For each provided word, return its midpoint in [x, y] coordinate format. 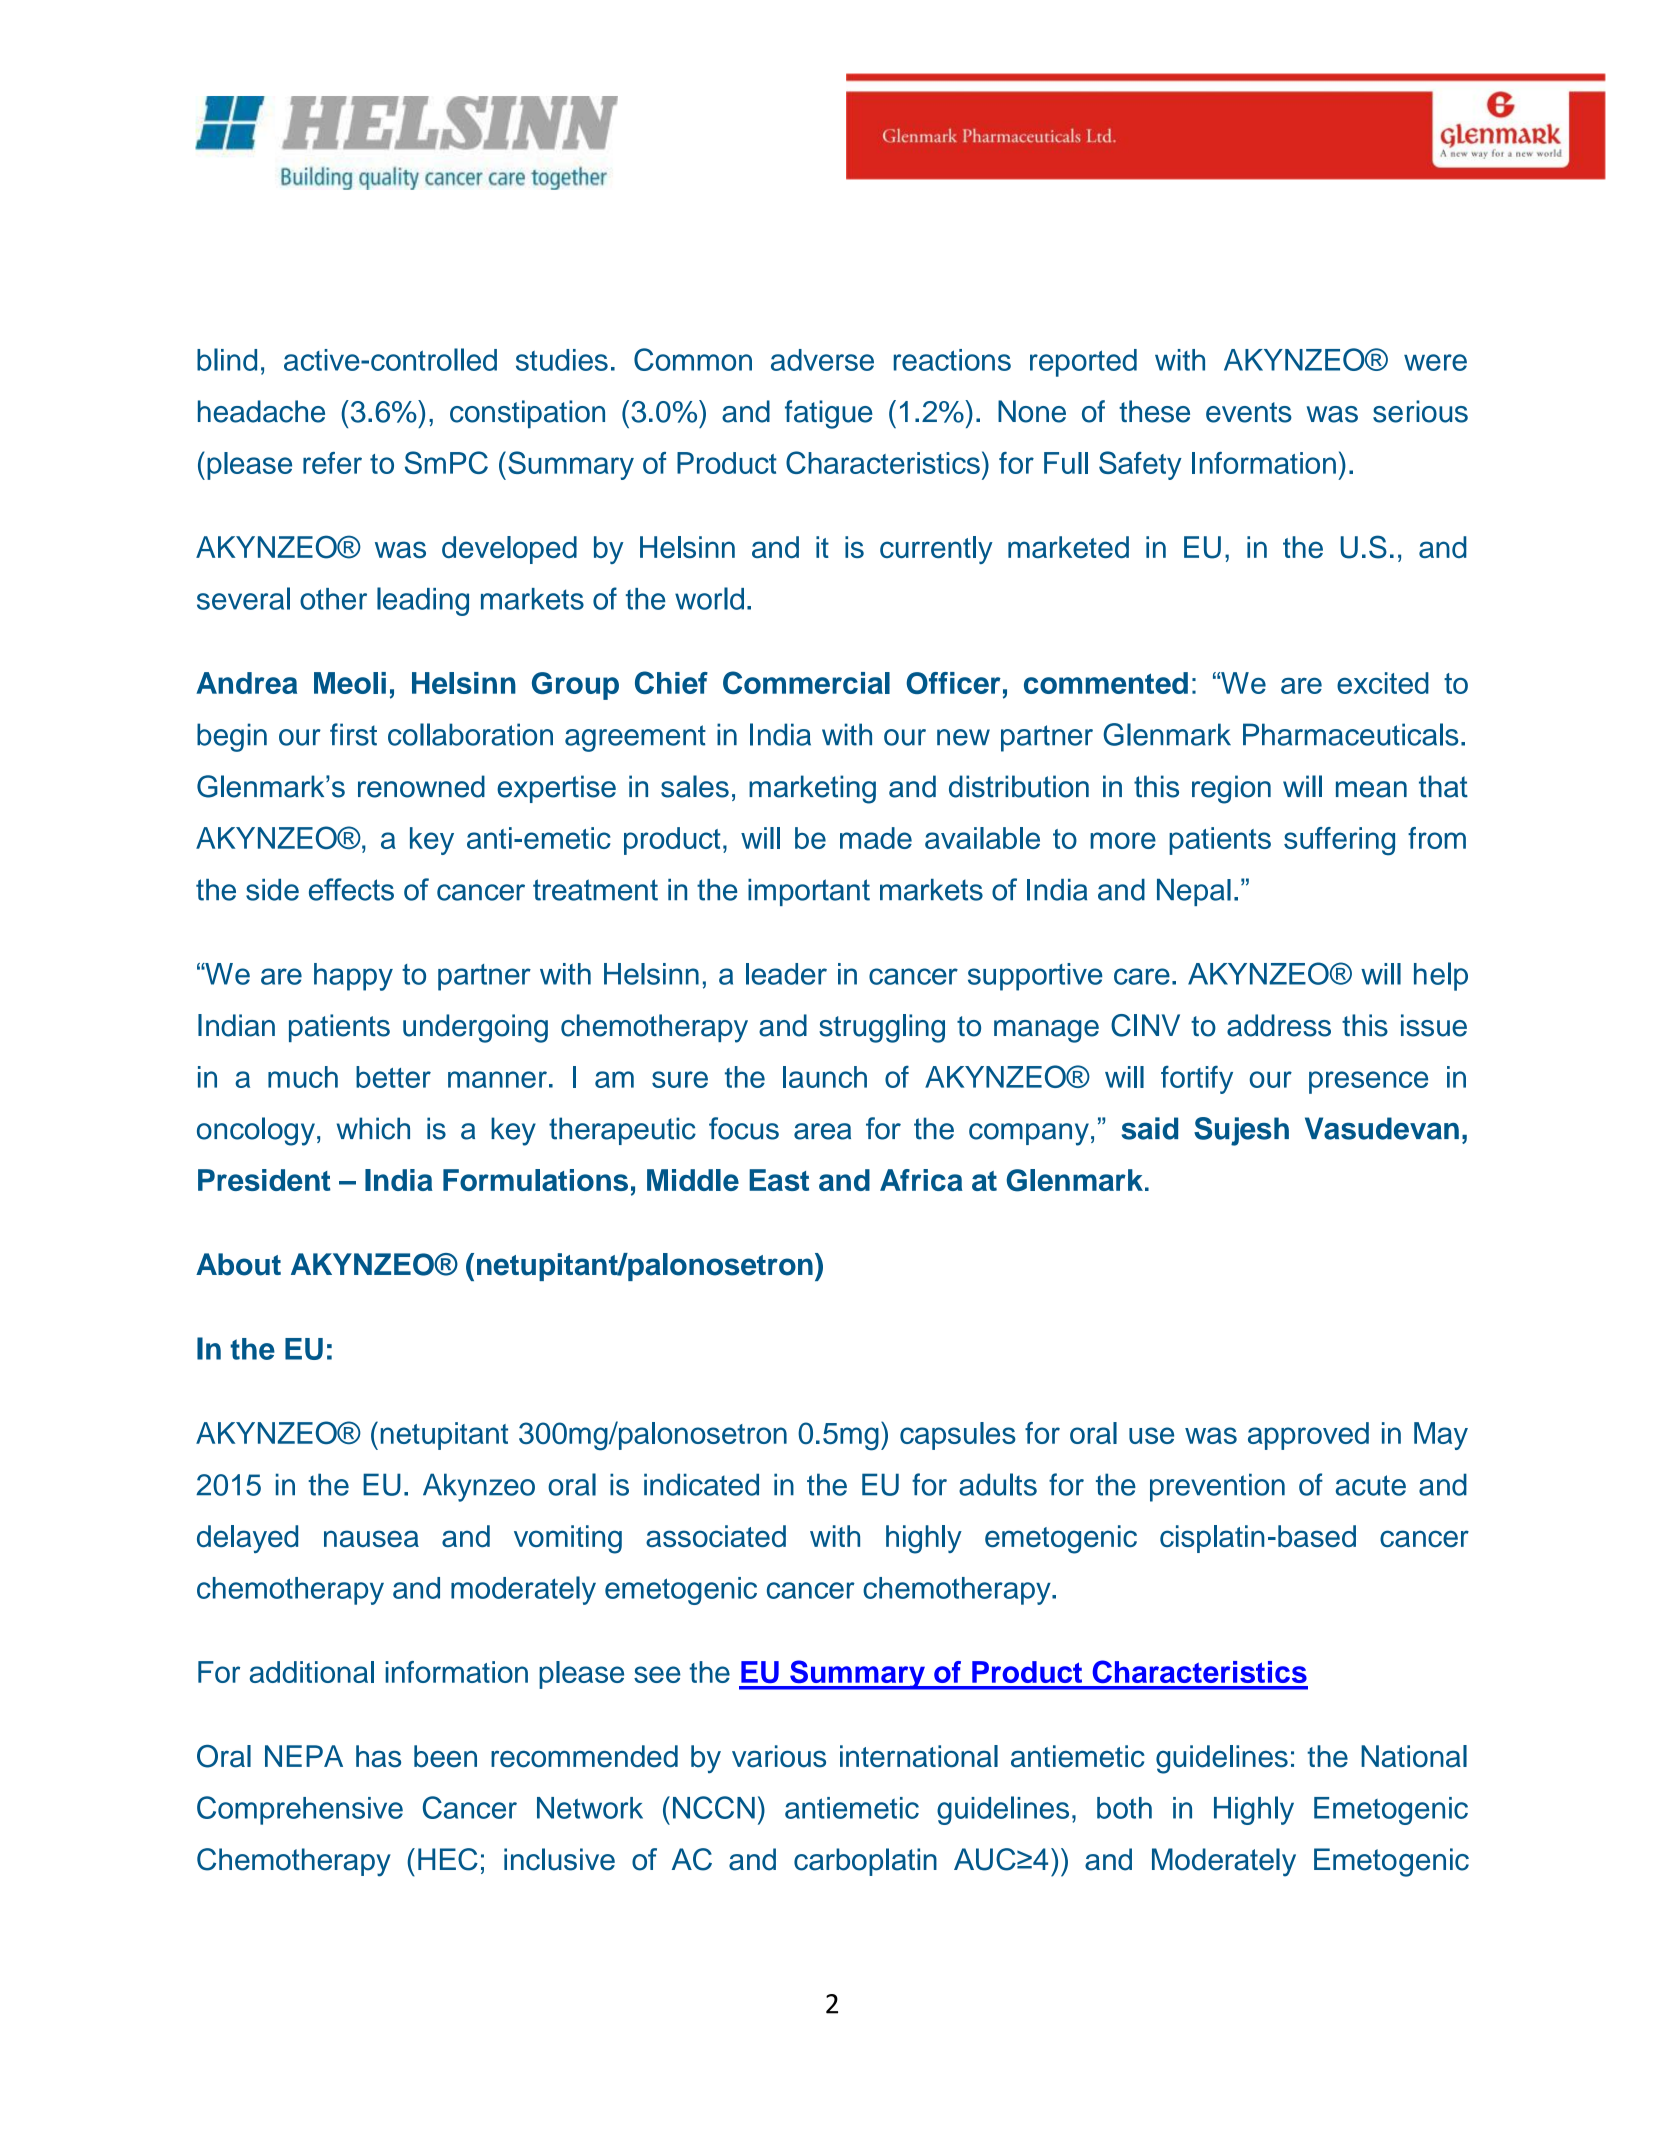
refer [332, 463]
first [353, 734]
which [373, 1128]
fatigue [829, 414]
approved [1308, 1436]
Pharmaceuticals [1351, 734]
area [822, 1131]
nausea [371, 1538]
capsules [958, 1436]
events [1249, 412]
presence [1368, 1082]
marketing [812, 789]
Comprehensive [300, 1810]
